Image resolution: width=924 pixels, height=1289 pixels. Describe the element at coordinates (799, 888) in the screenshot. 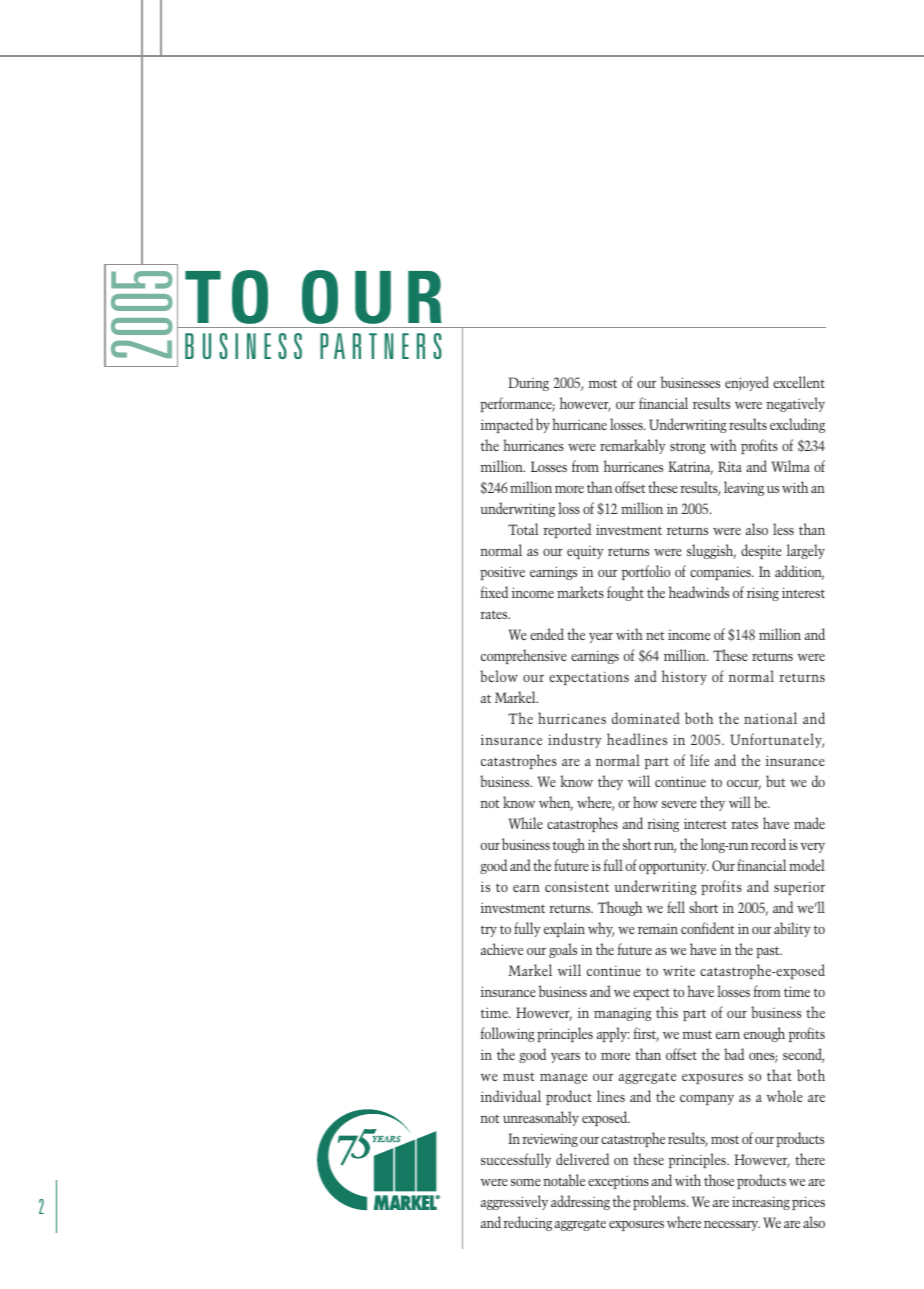

I see `superior` at that location.
